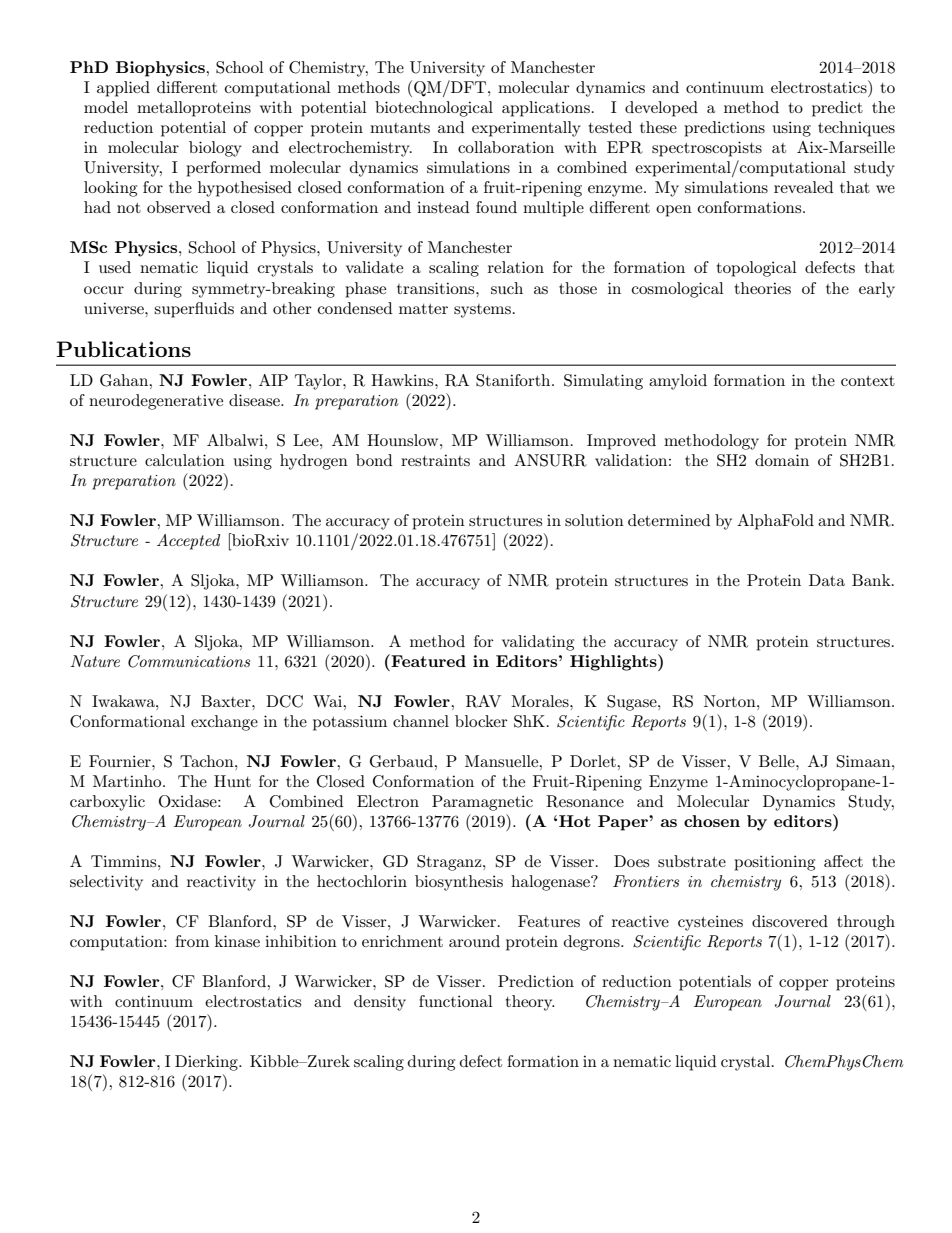 The width and height of the document is (952, 1233). What do you see at coordinates (594, 520) in the document?
I see `solution` at bounding box center [594, 520].
